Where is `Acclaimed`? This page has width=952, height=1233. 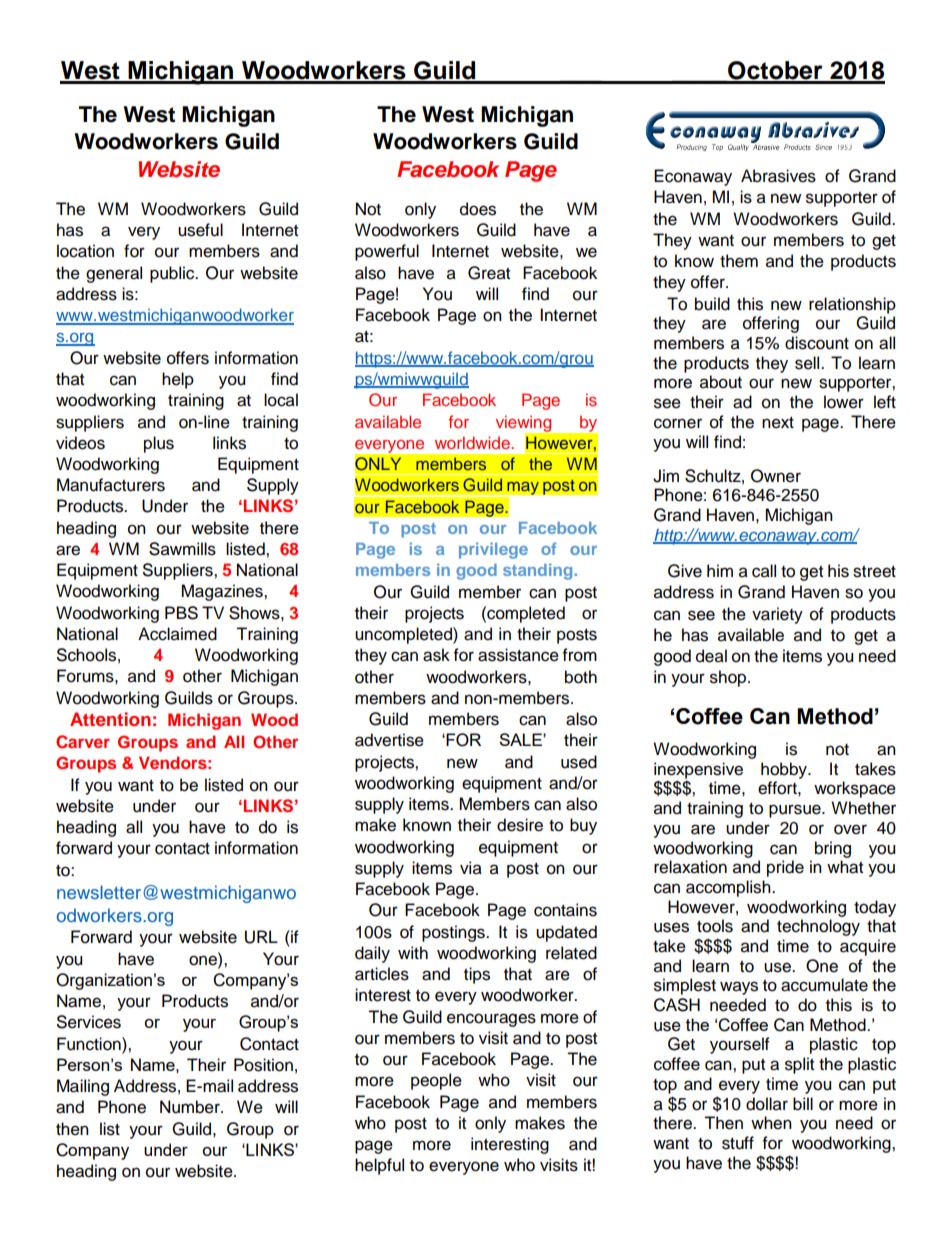 Acclaimed is located at coordinates (177, 634).
